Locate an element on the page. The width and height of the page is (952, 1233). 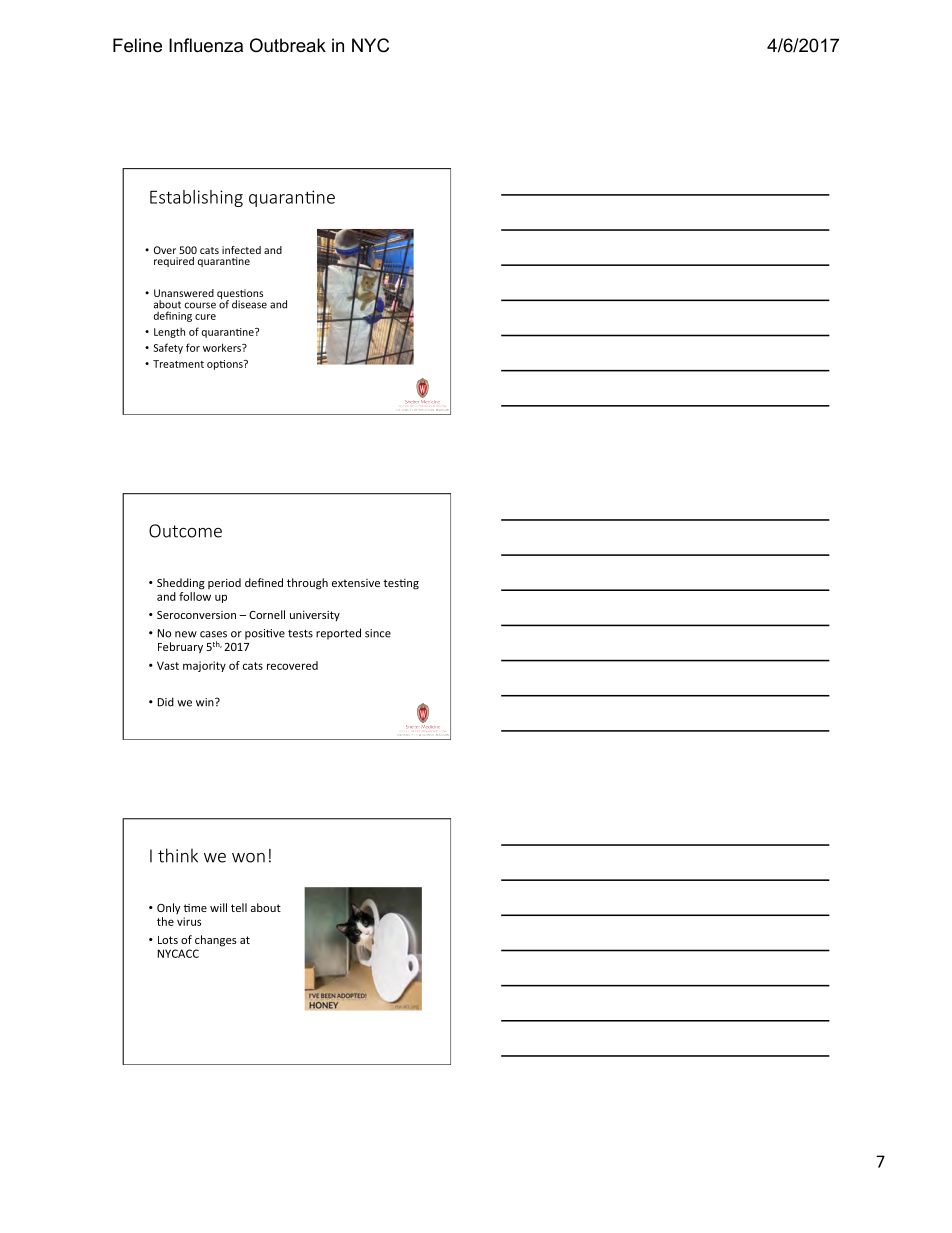
Feline is located at coordinates (137, 45).
